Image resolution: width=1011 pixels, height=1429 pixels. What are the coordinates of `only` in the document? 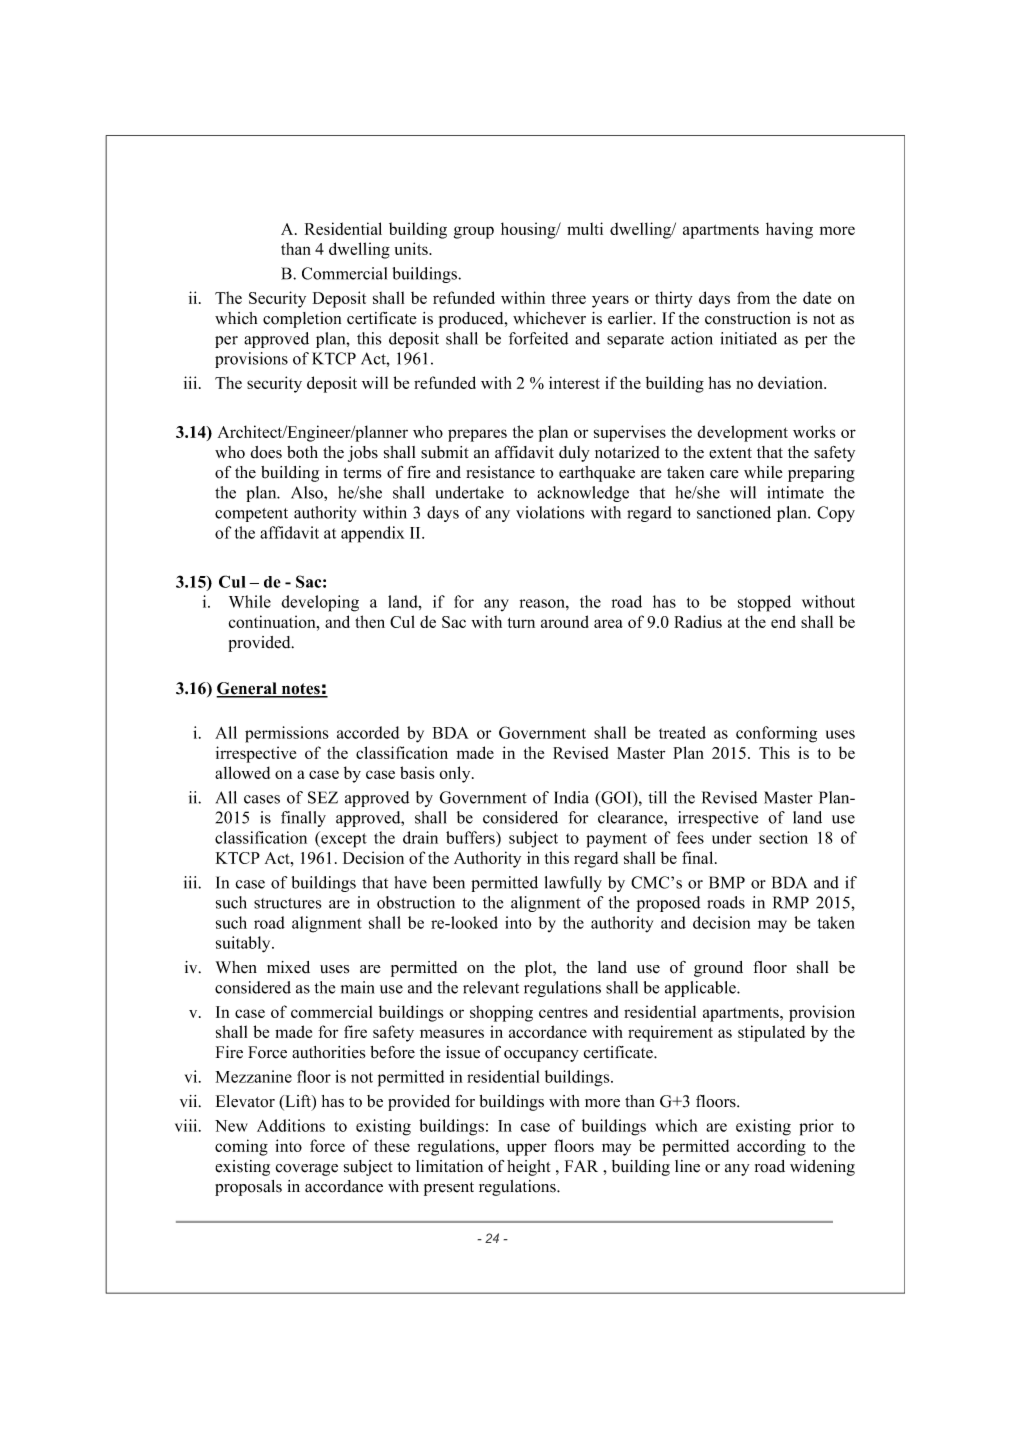 It's located at (456, 774).
